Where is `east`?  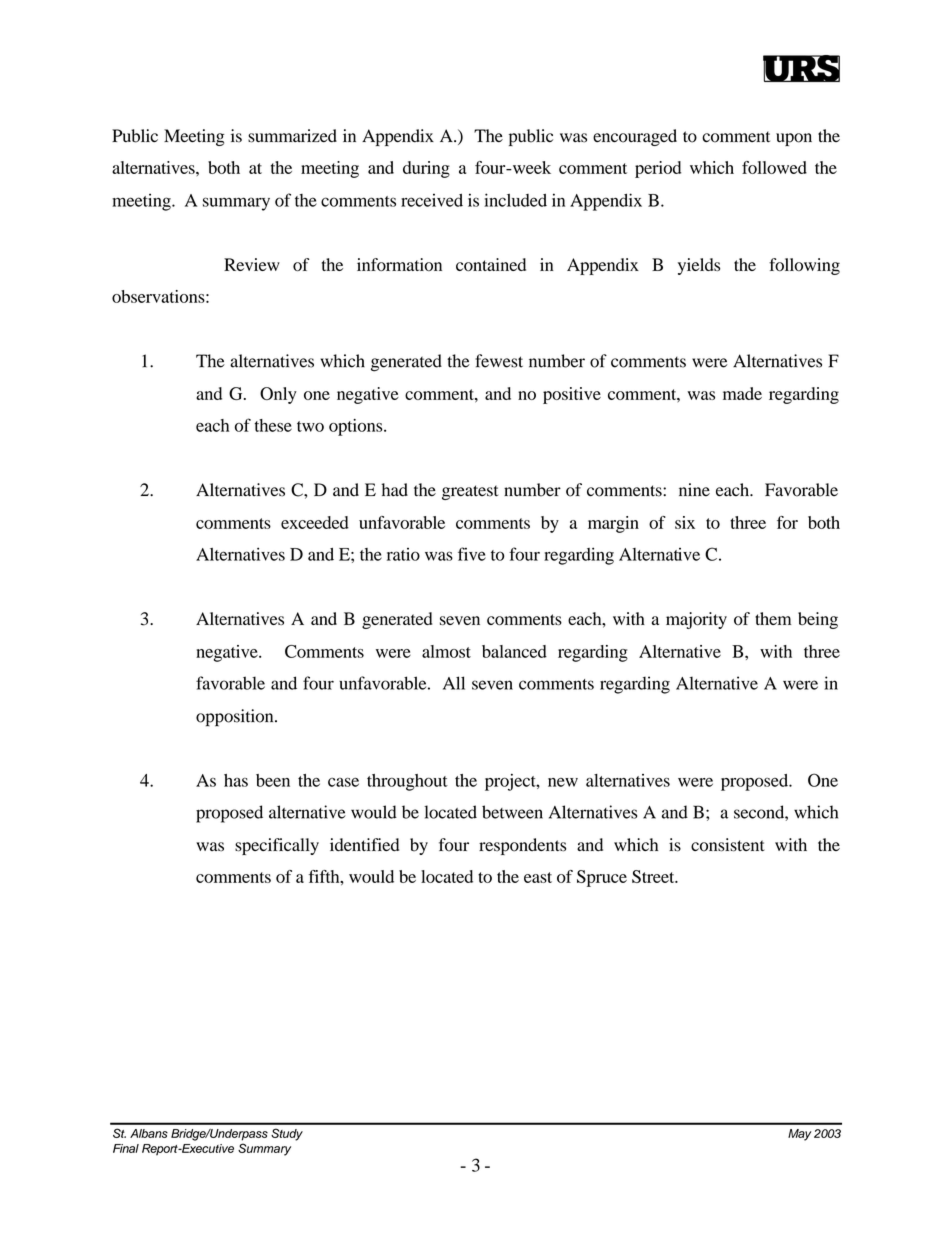
east is located at coordinates (538, 877).
